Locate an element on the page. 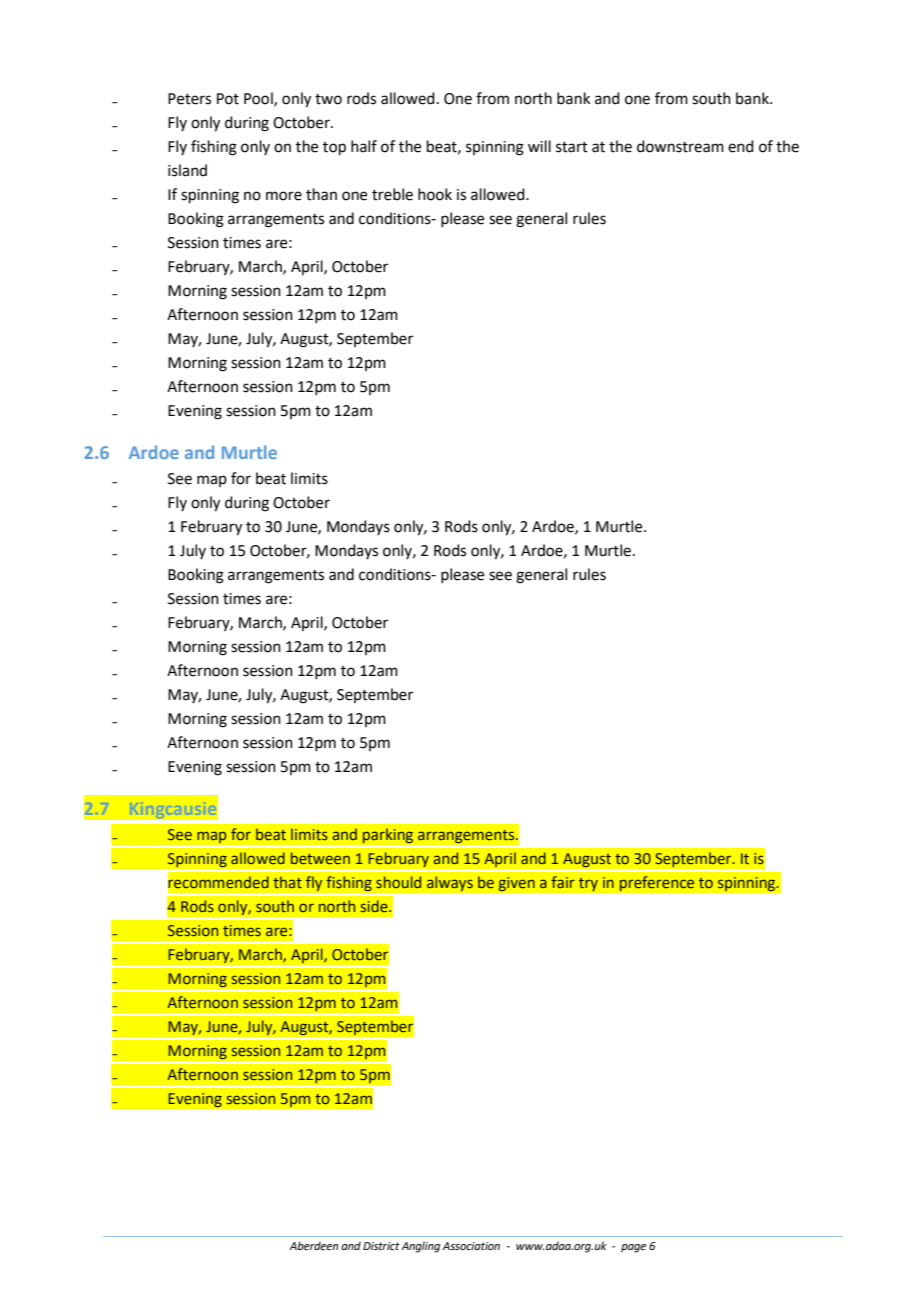  always is located at coordinates (449, 884).
